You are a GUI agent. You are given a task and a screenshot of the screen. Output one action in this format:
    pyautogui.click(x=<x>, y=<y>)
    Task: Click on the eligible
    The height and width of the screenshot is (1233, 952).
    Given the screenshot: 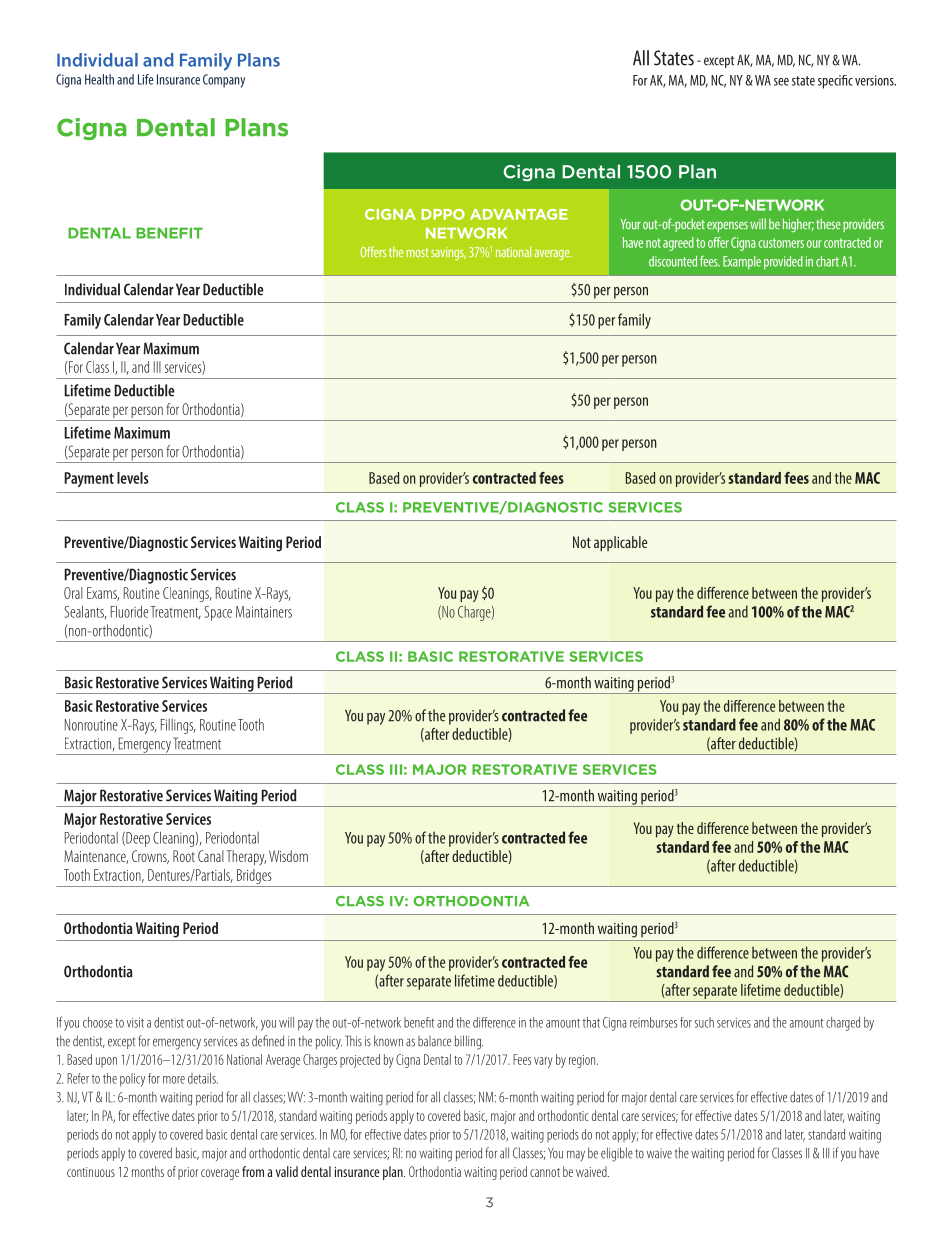 What is the action you would take?
    pyautogui.click(x=617, y=1154)
